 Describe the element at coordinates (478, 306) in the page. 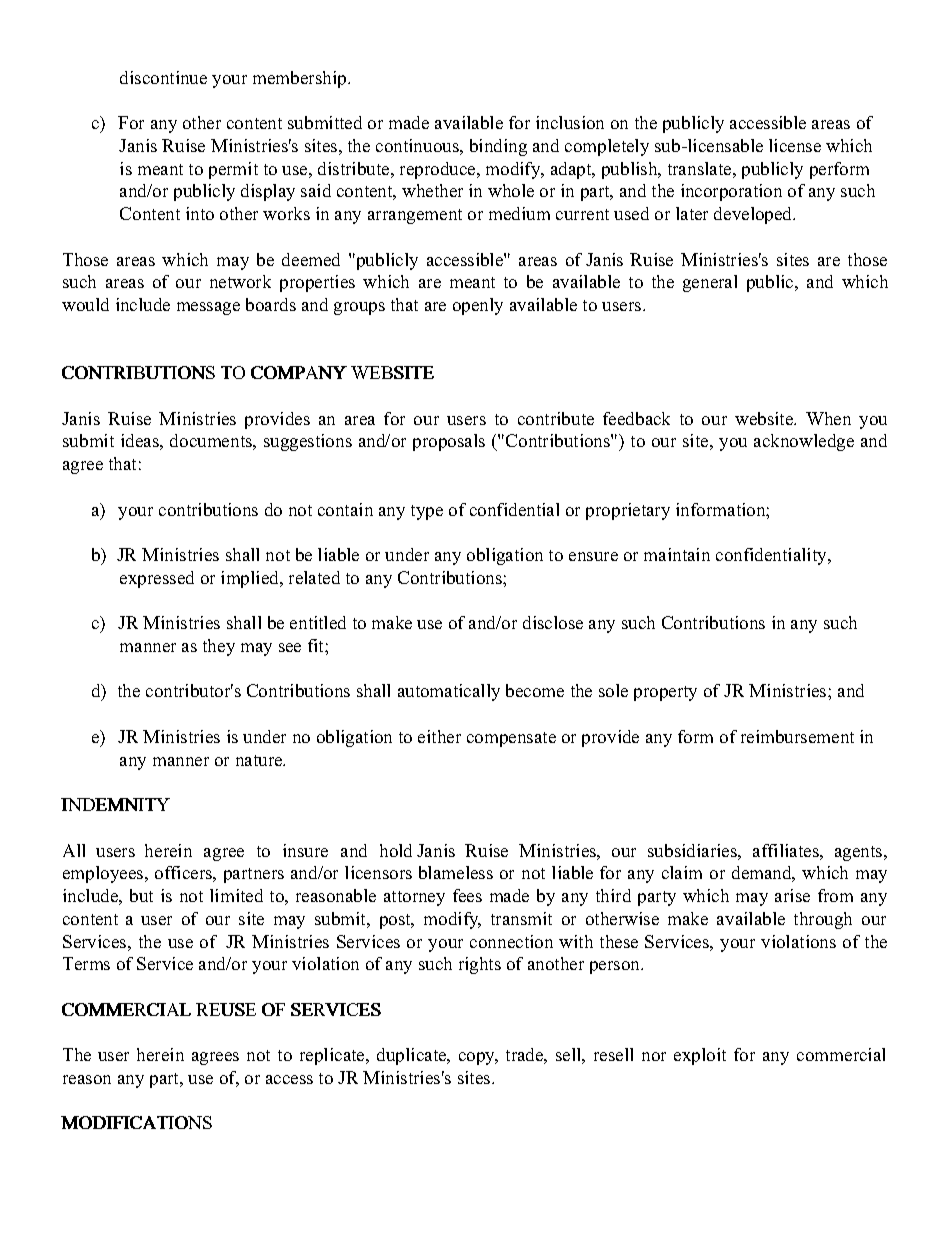

I see `openly` at that location.
